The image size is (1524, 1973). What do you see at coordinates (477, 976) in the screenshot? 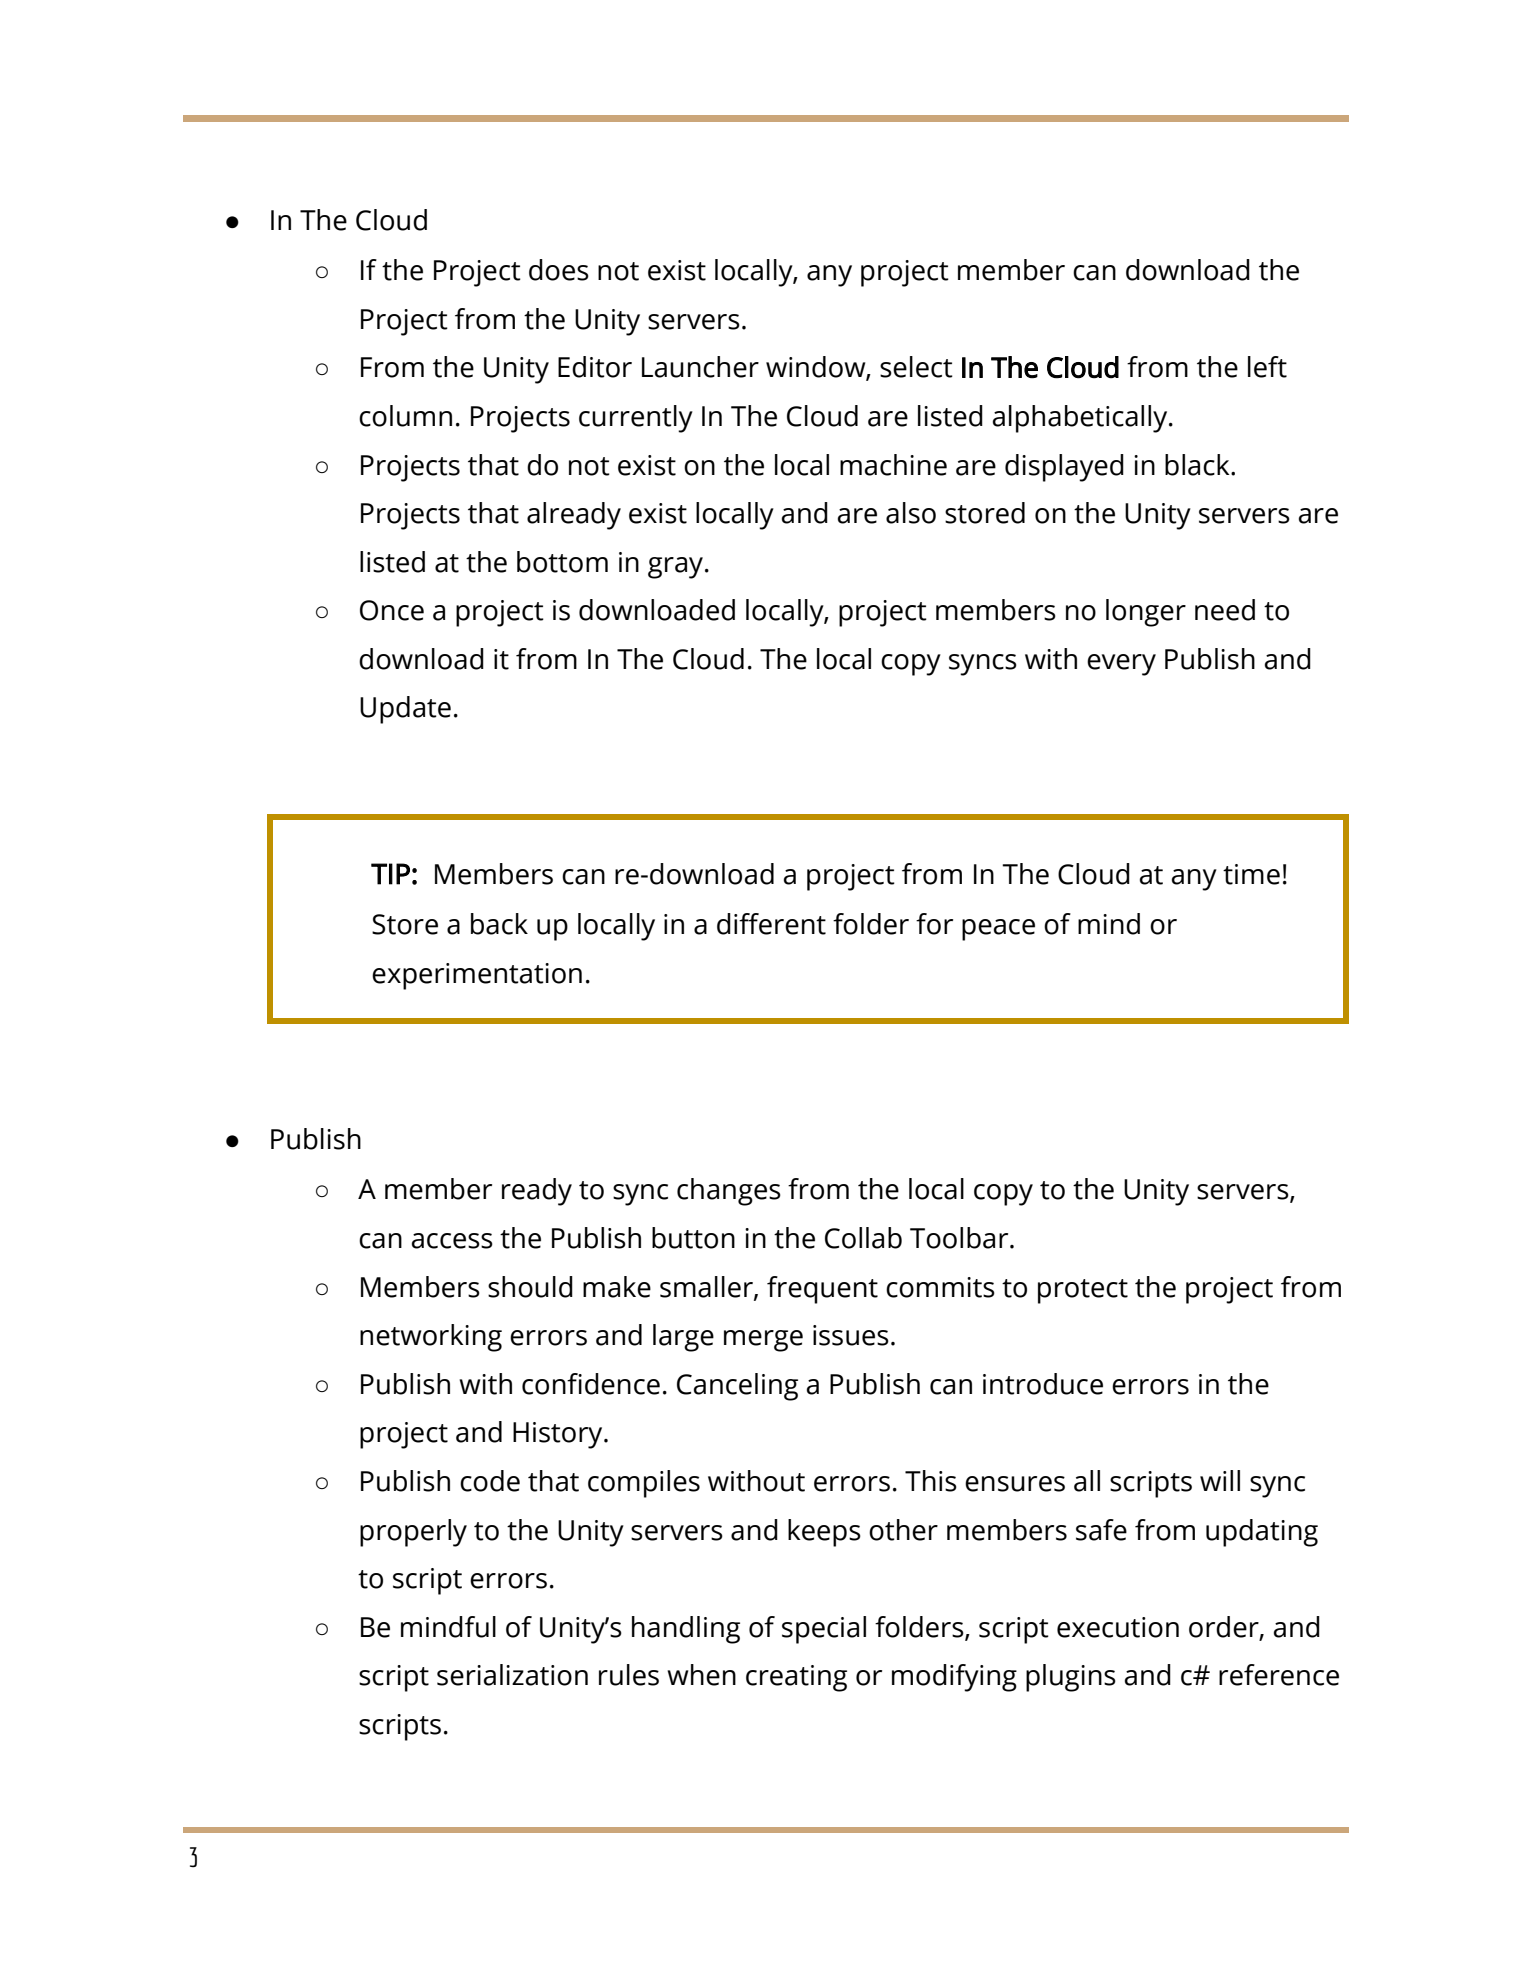
I see `experimentation` at bounding box center [477, 976].
